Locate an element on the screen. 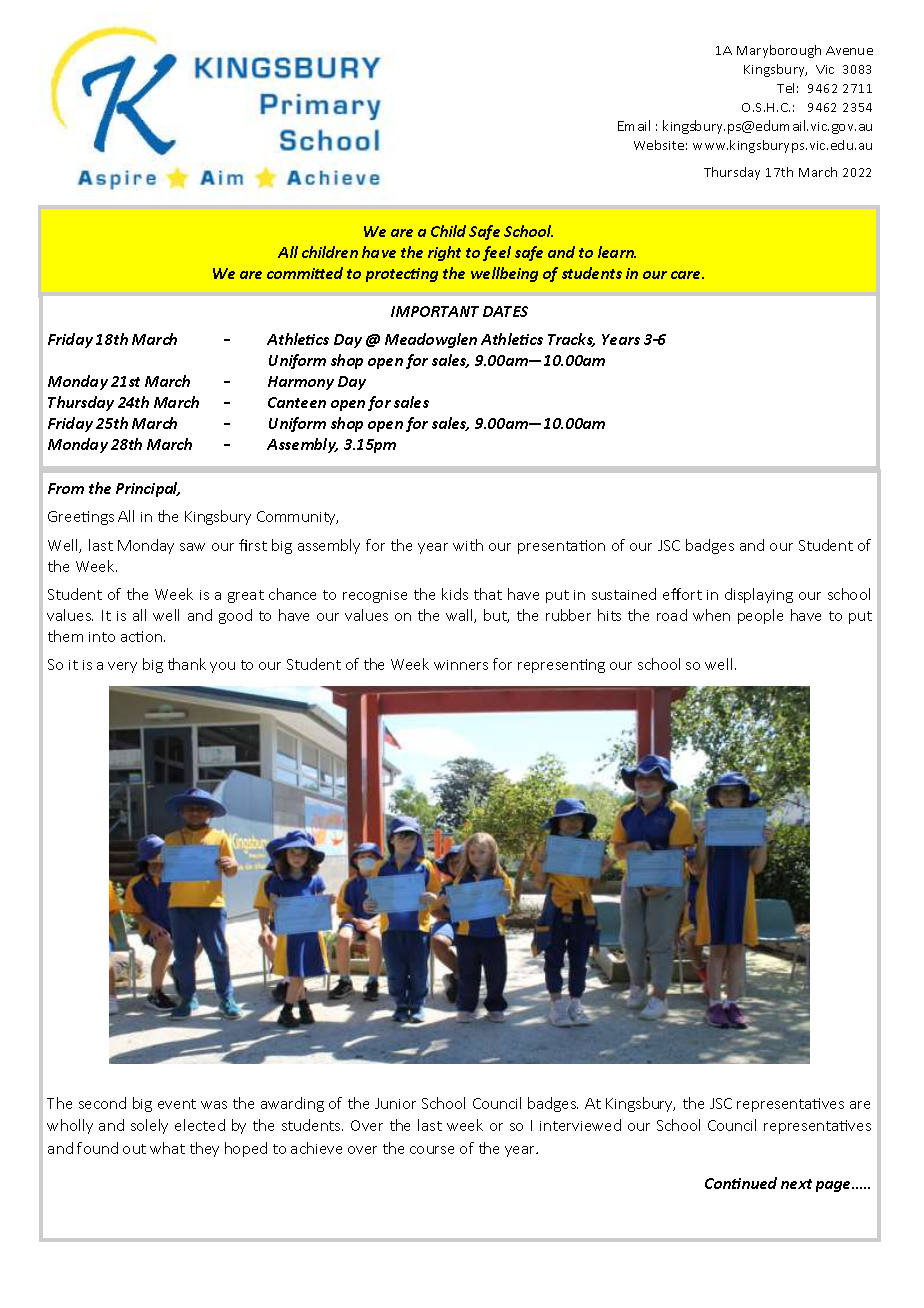 The height and width of the screenshot is (1308, 924). course is located at coordinates (432, 1150).
